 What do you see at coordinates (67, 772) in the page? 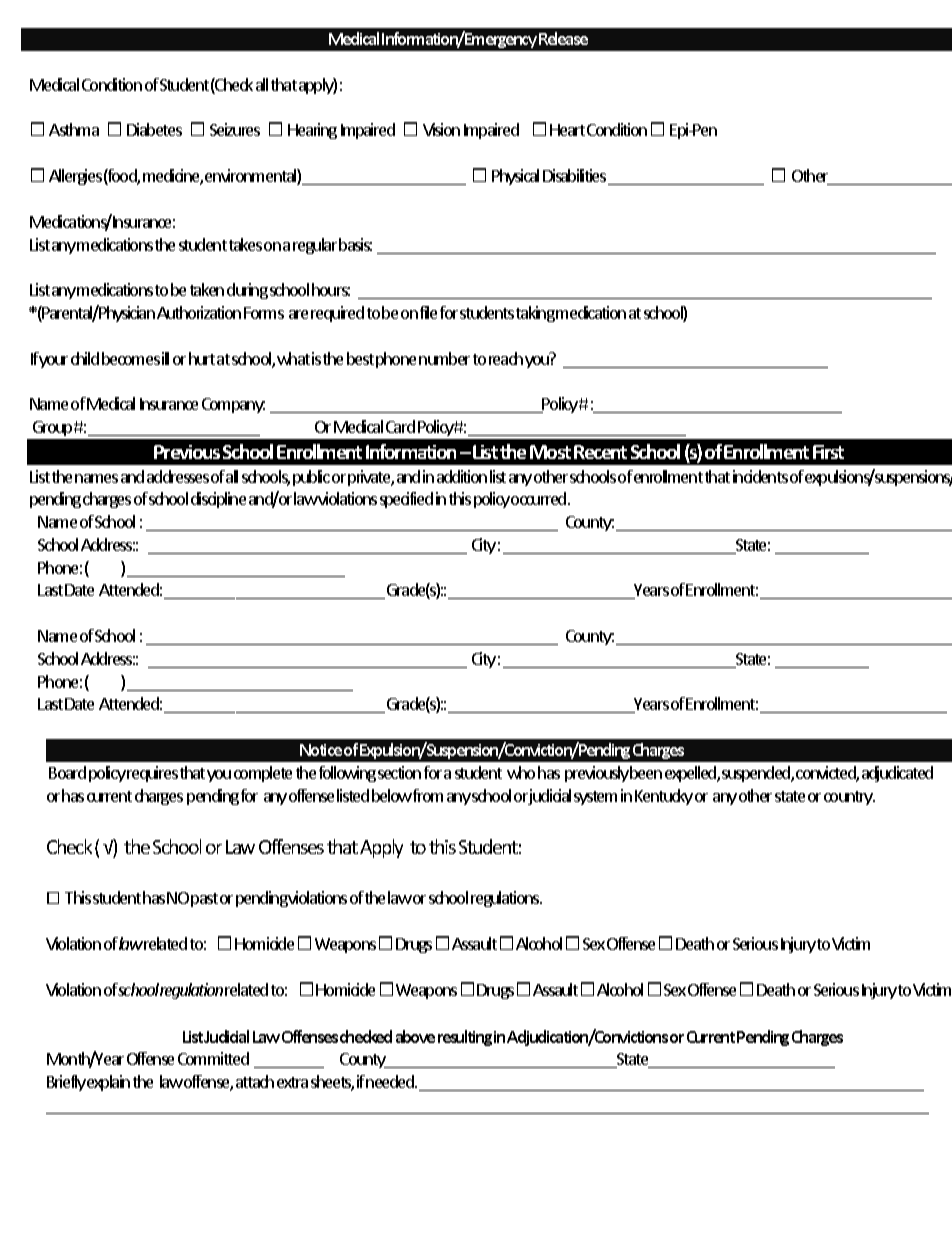
I see `Board` at bounding box center [67, 772].
